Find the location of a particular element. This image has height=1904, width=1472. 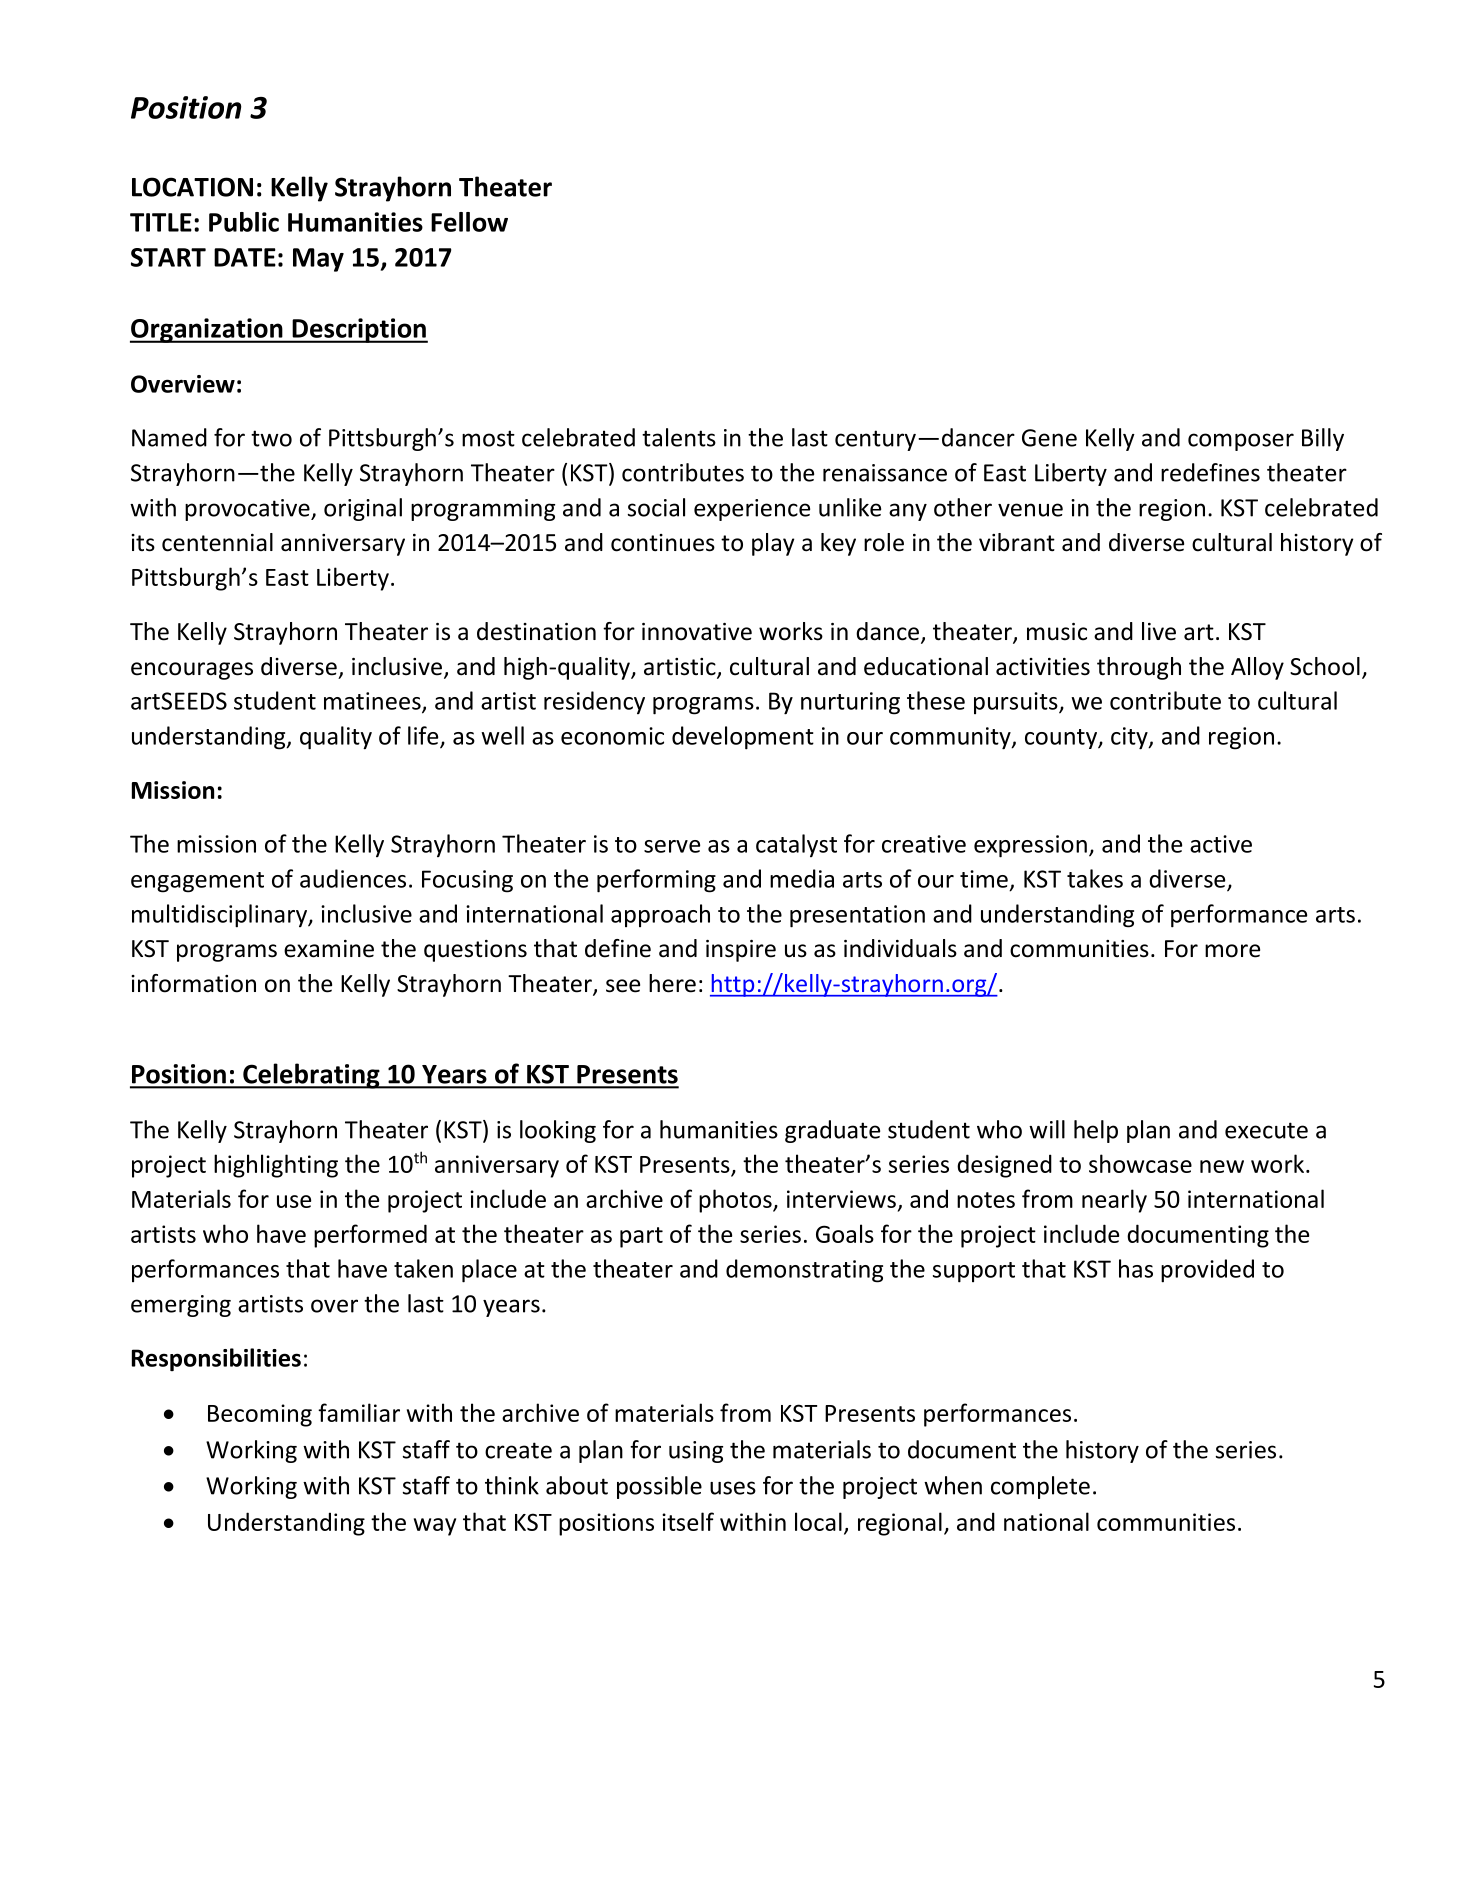

Public is located at coordinates (244, 222).
